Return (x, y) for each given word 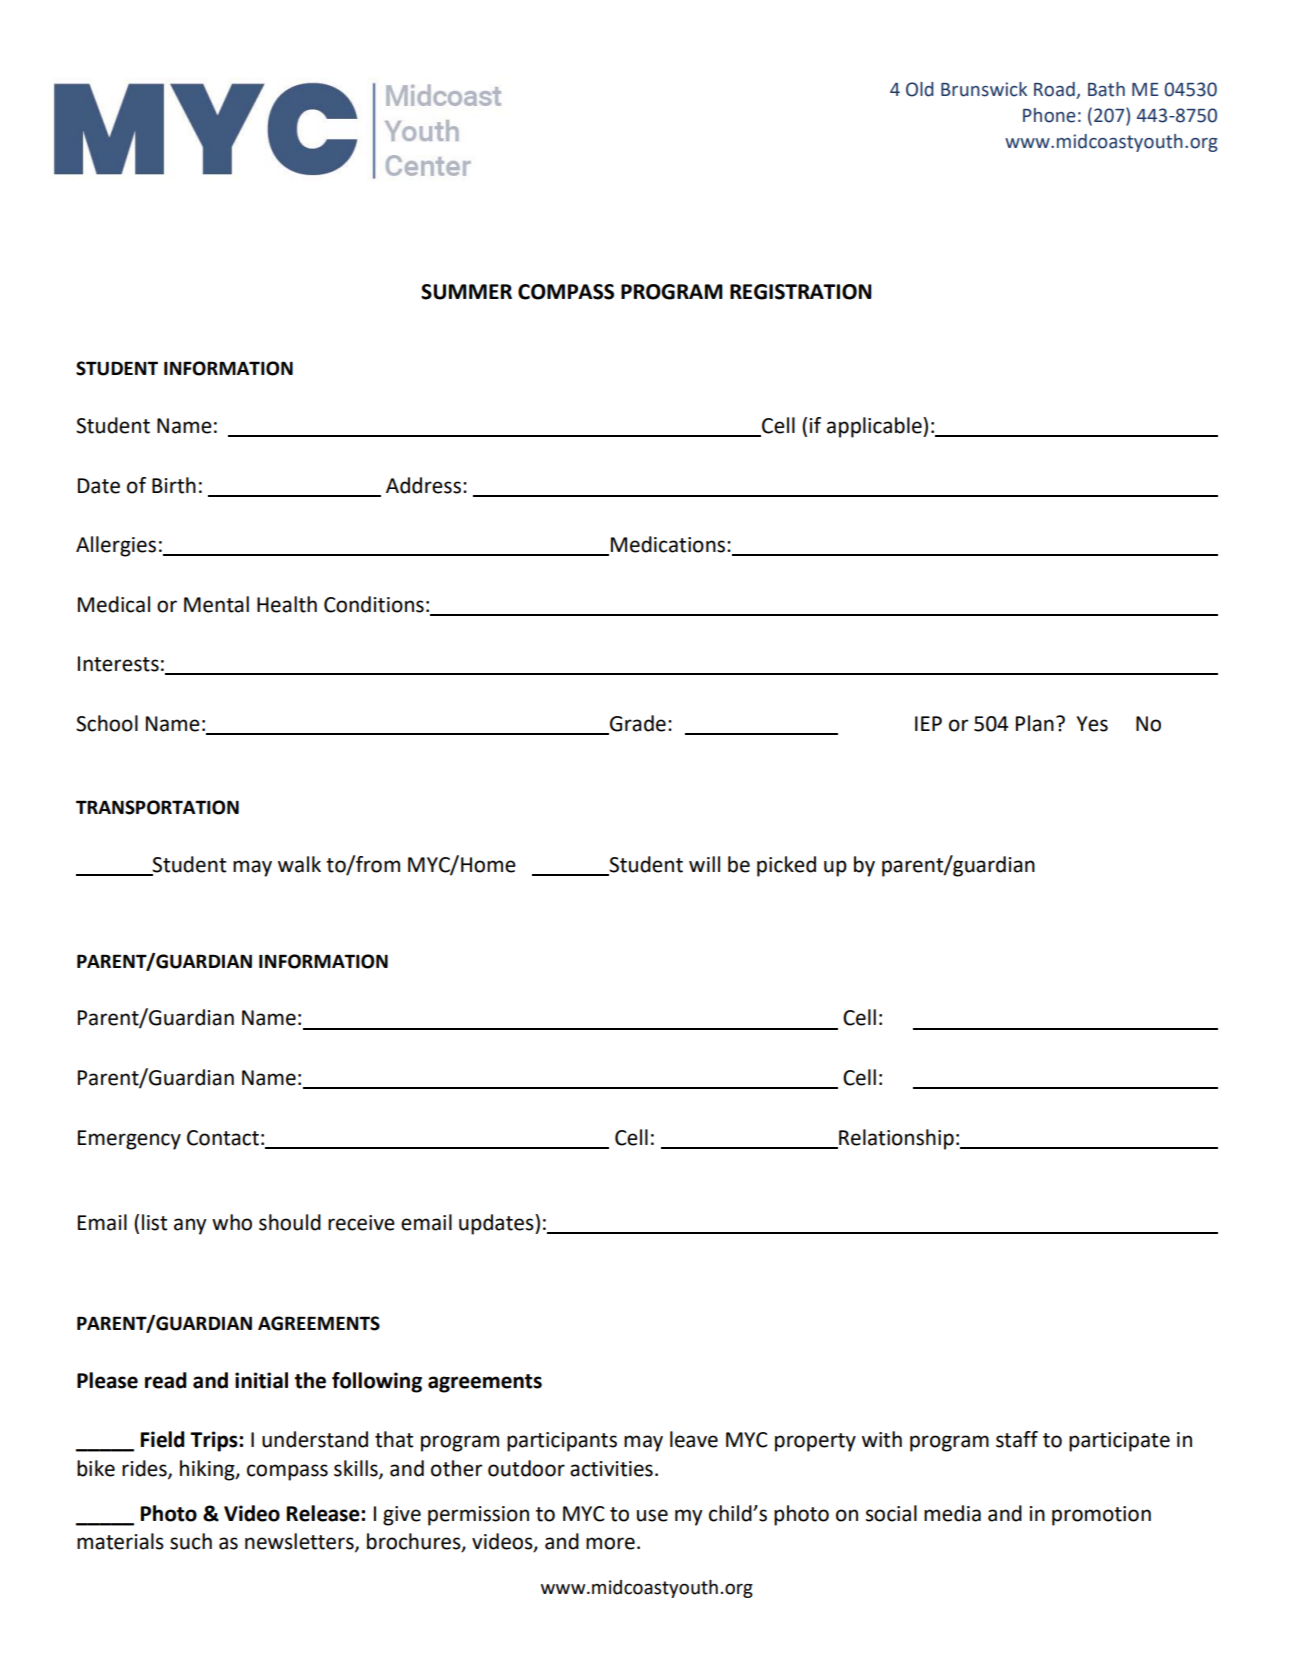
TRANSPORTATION (157, 807)
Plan (1035, 723)
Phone (1049, 115)
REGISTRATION (801, 292)
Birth (174, 485)
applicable (875, 427)
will (704, 864)
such (191, 1541)
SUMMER (466, 292)
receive (361, 1223)
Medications (669, 544)
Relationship (895, 1139)
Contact (223, 1138)
